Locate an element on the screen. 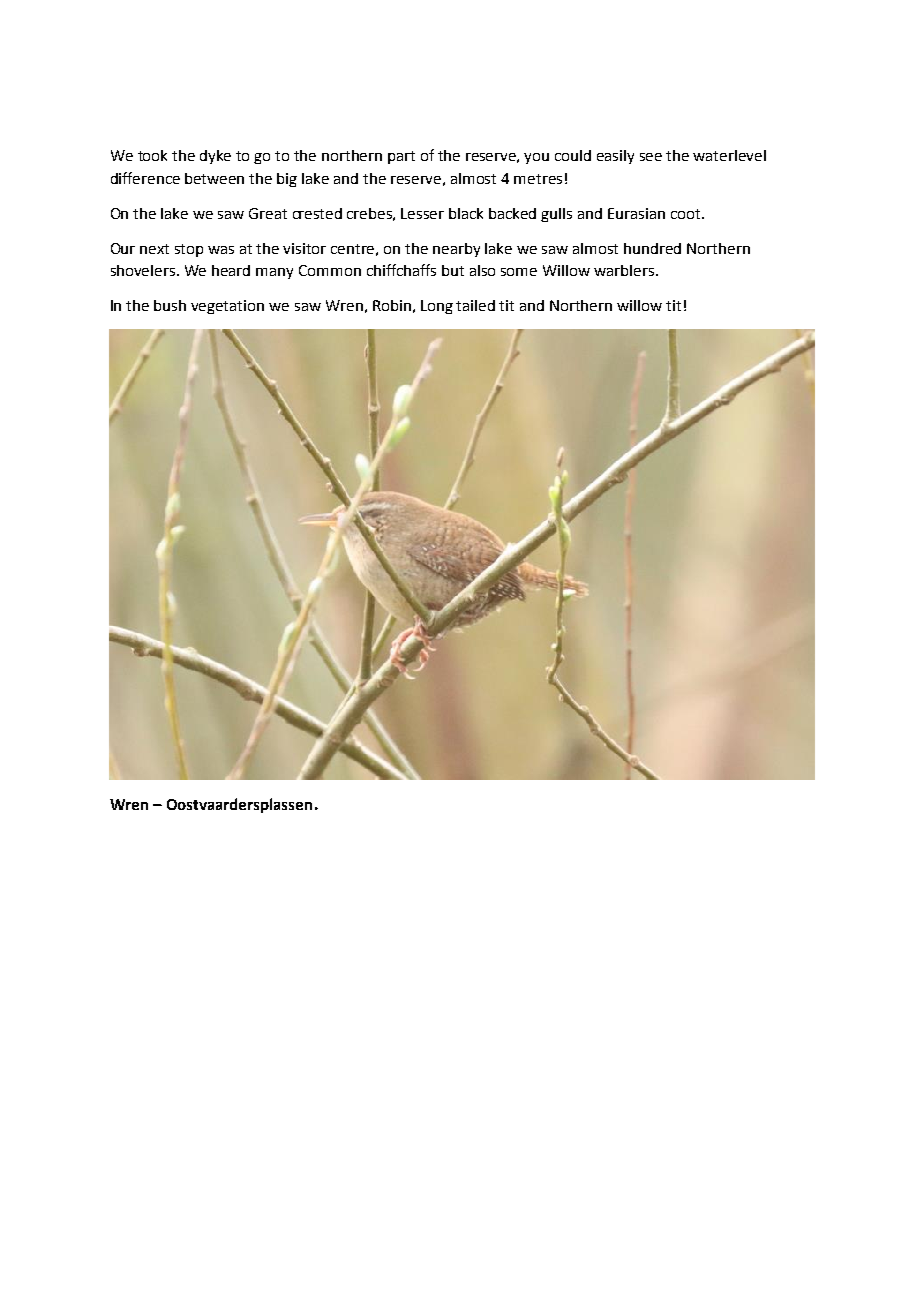  Lesser is located at coordinates (422, 213).
